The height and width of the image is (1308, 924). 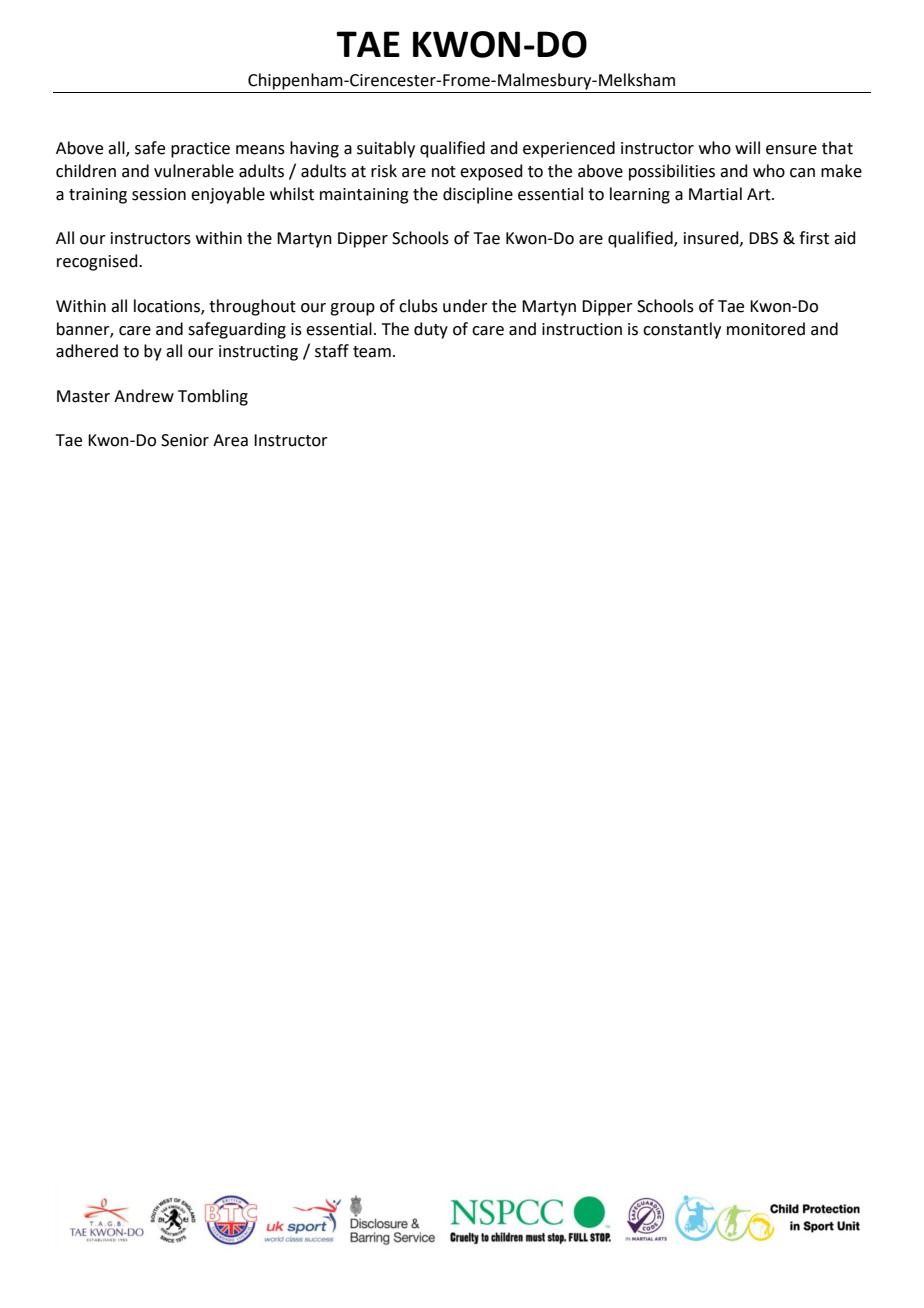 I want to click on practice, so click(x=200, y=150).
